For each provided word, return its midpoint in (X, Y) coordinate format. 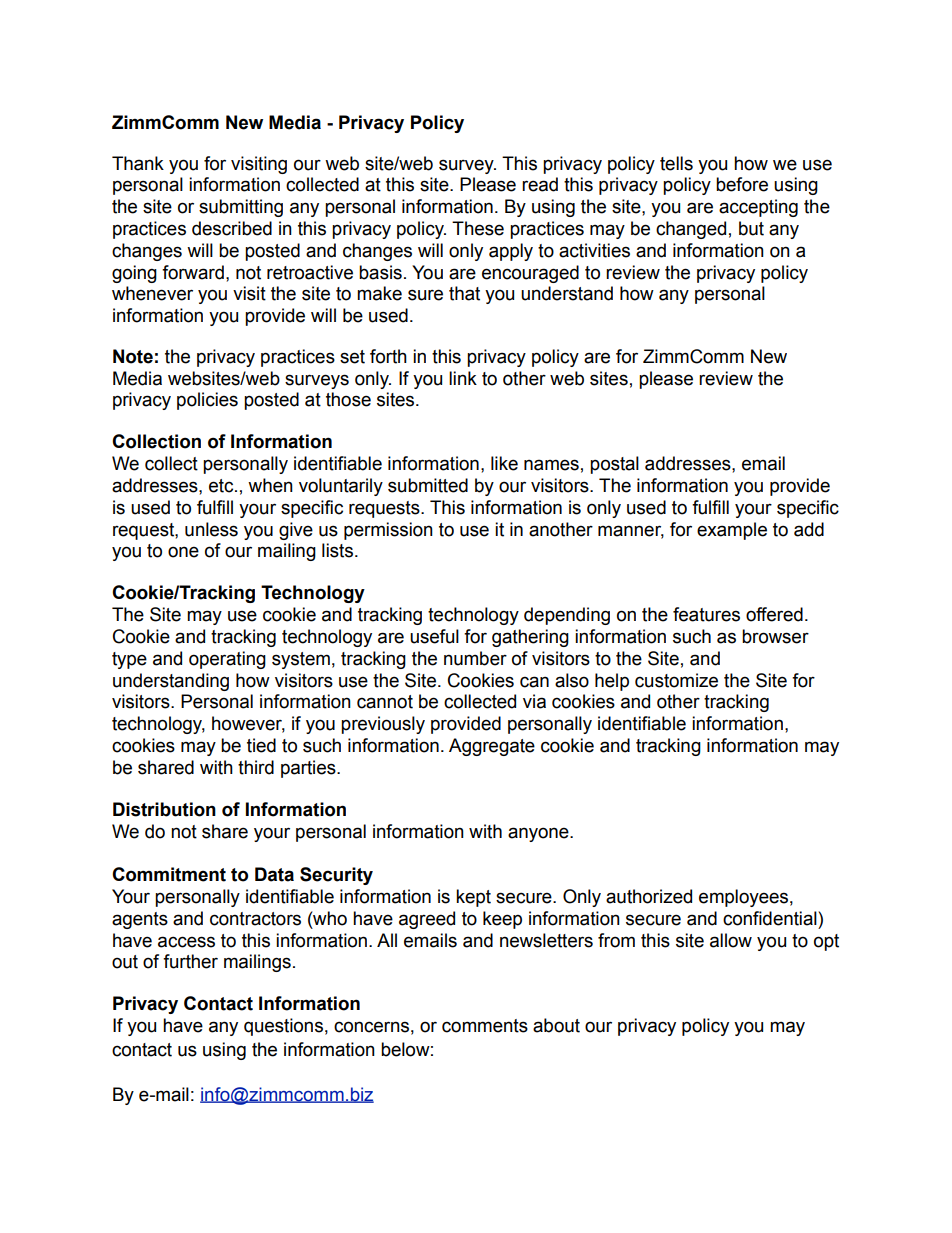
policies (207, 401)
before (742, 184)
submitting (241, 208)
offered (774, 614)
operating (227, 660)
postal (614, 465)
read (540, 184)
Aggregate (492, 747)
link (463, 378)
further (190, 961)
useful (434, 636)
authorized (649, 896)
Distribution (164, 809)
